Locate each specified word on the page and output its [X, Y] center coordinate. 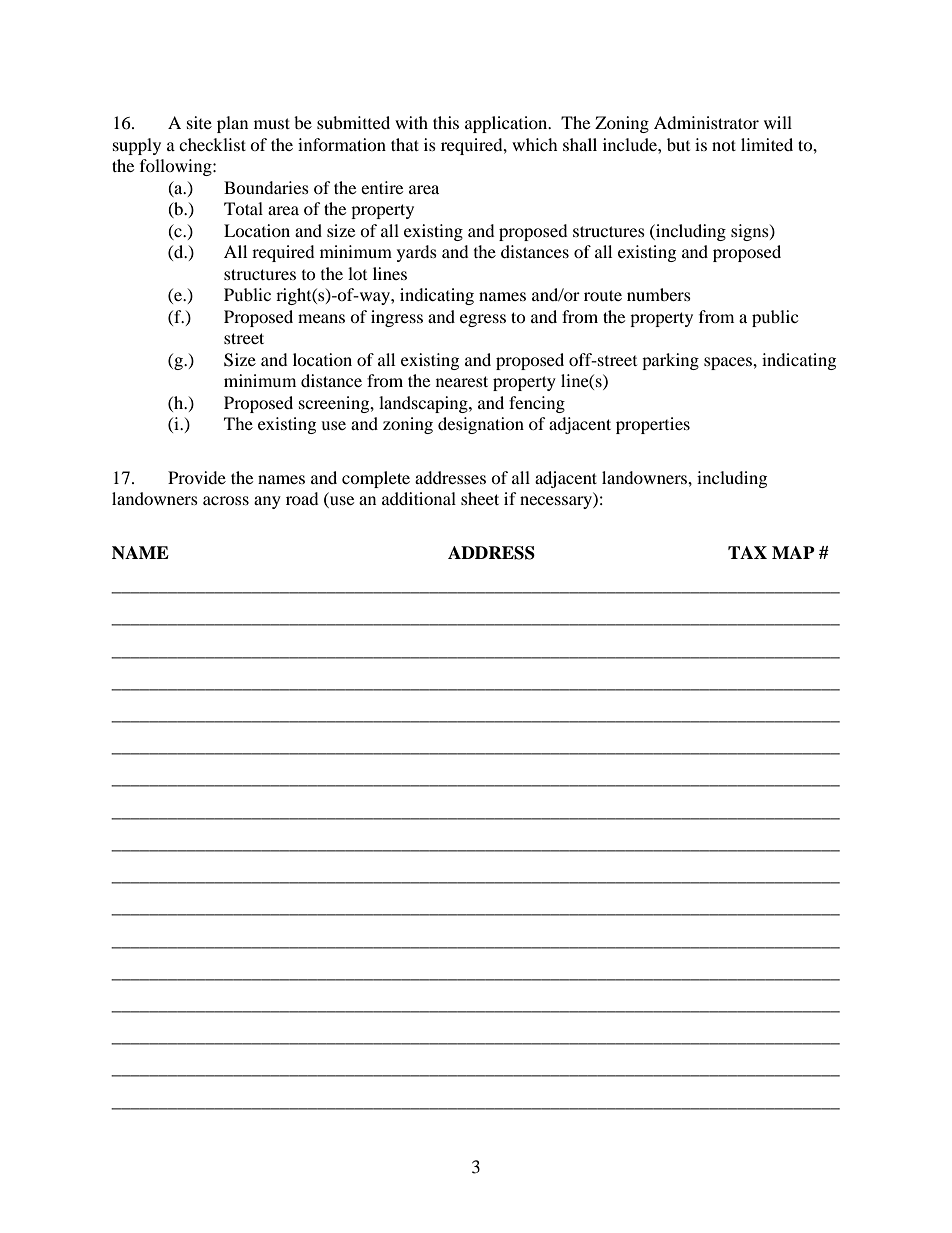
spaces [729, 363]
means [321, 318]
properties [653, 425]
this [446, 122]
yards [417, 253]
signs [751, 232]
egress [483, 320]
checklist [212, 144]
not [724, 145]
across [226, 500]
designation [481, 425]
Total [243, 208]
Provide [197, 477]
